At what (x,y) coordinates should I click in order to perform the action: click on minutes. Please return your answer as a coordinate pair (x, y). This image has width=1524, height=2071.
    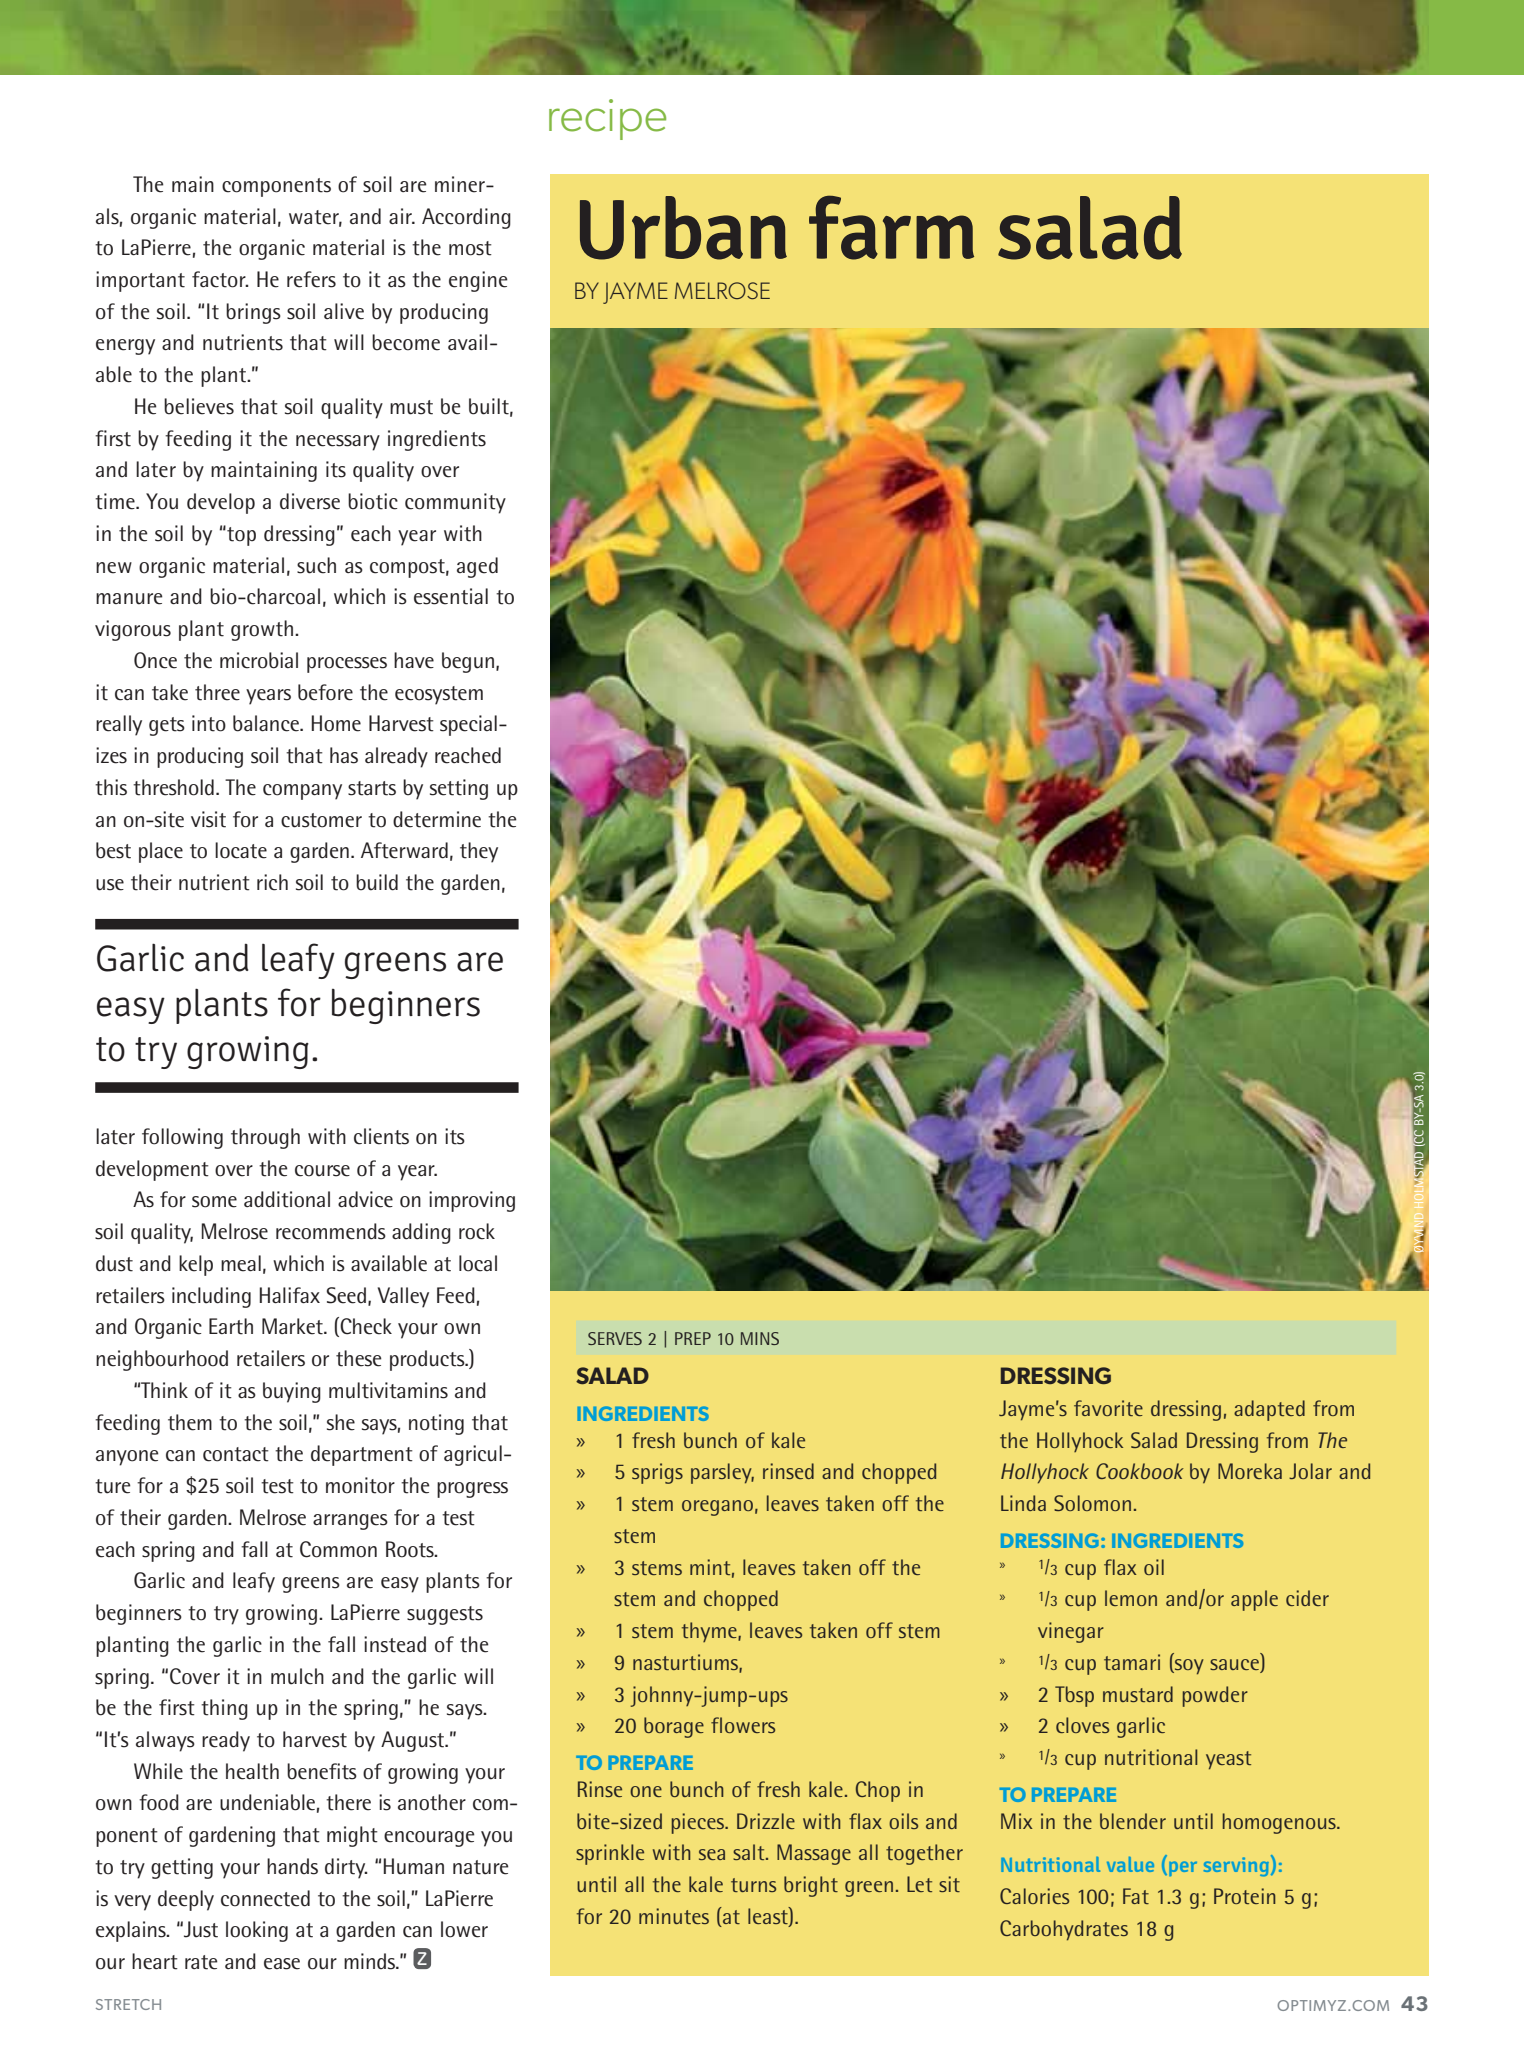
    Looking at the image, I should click on (674, 1916).
